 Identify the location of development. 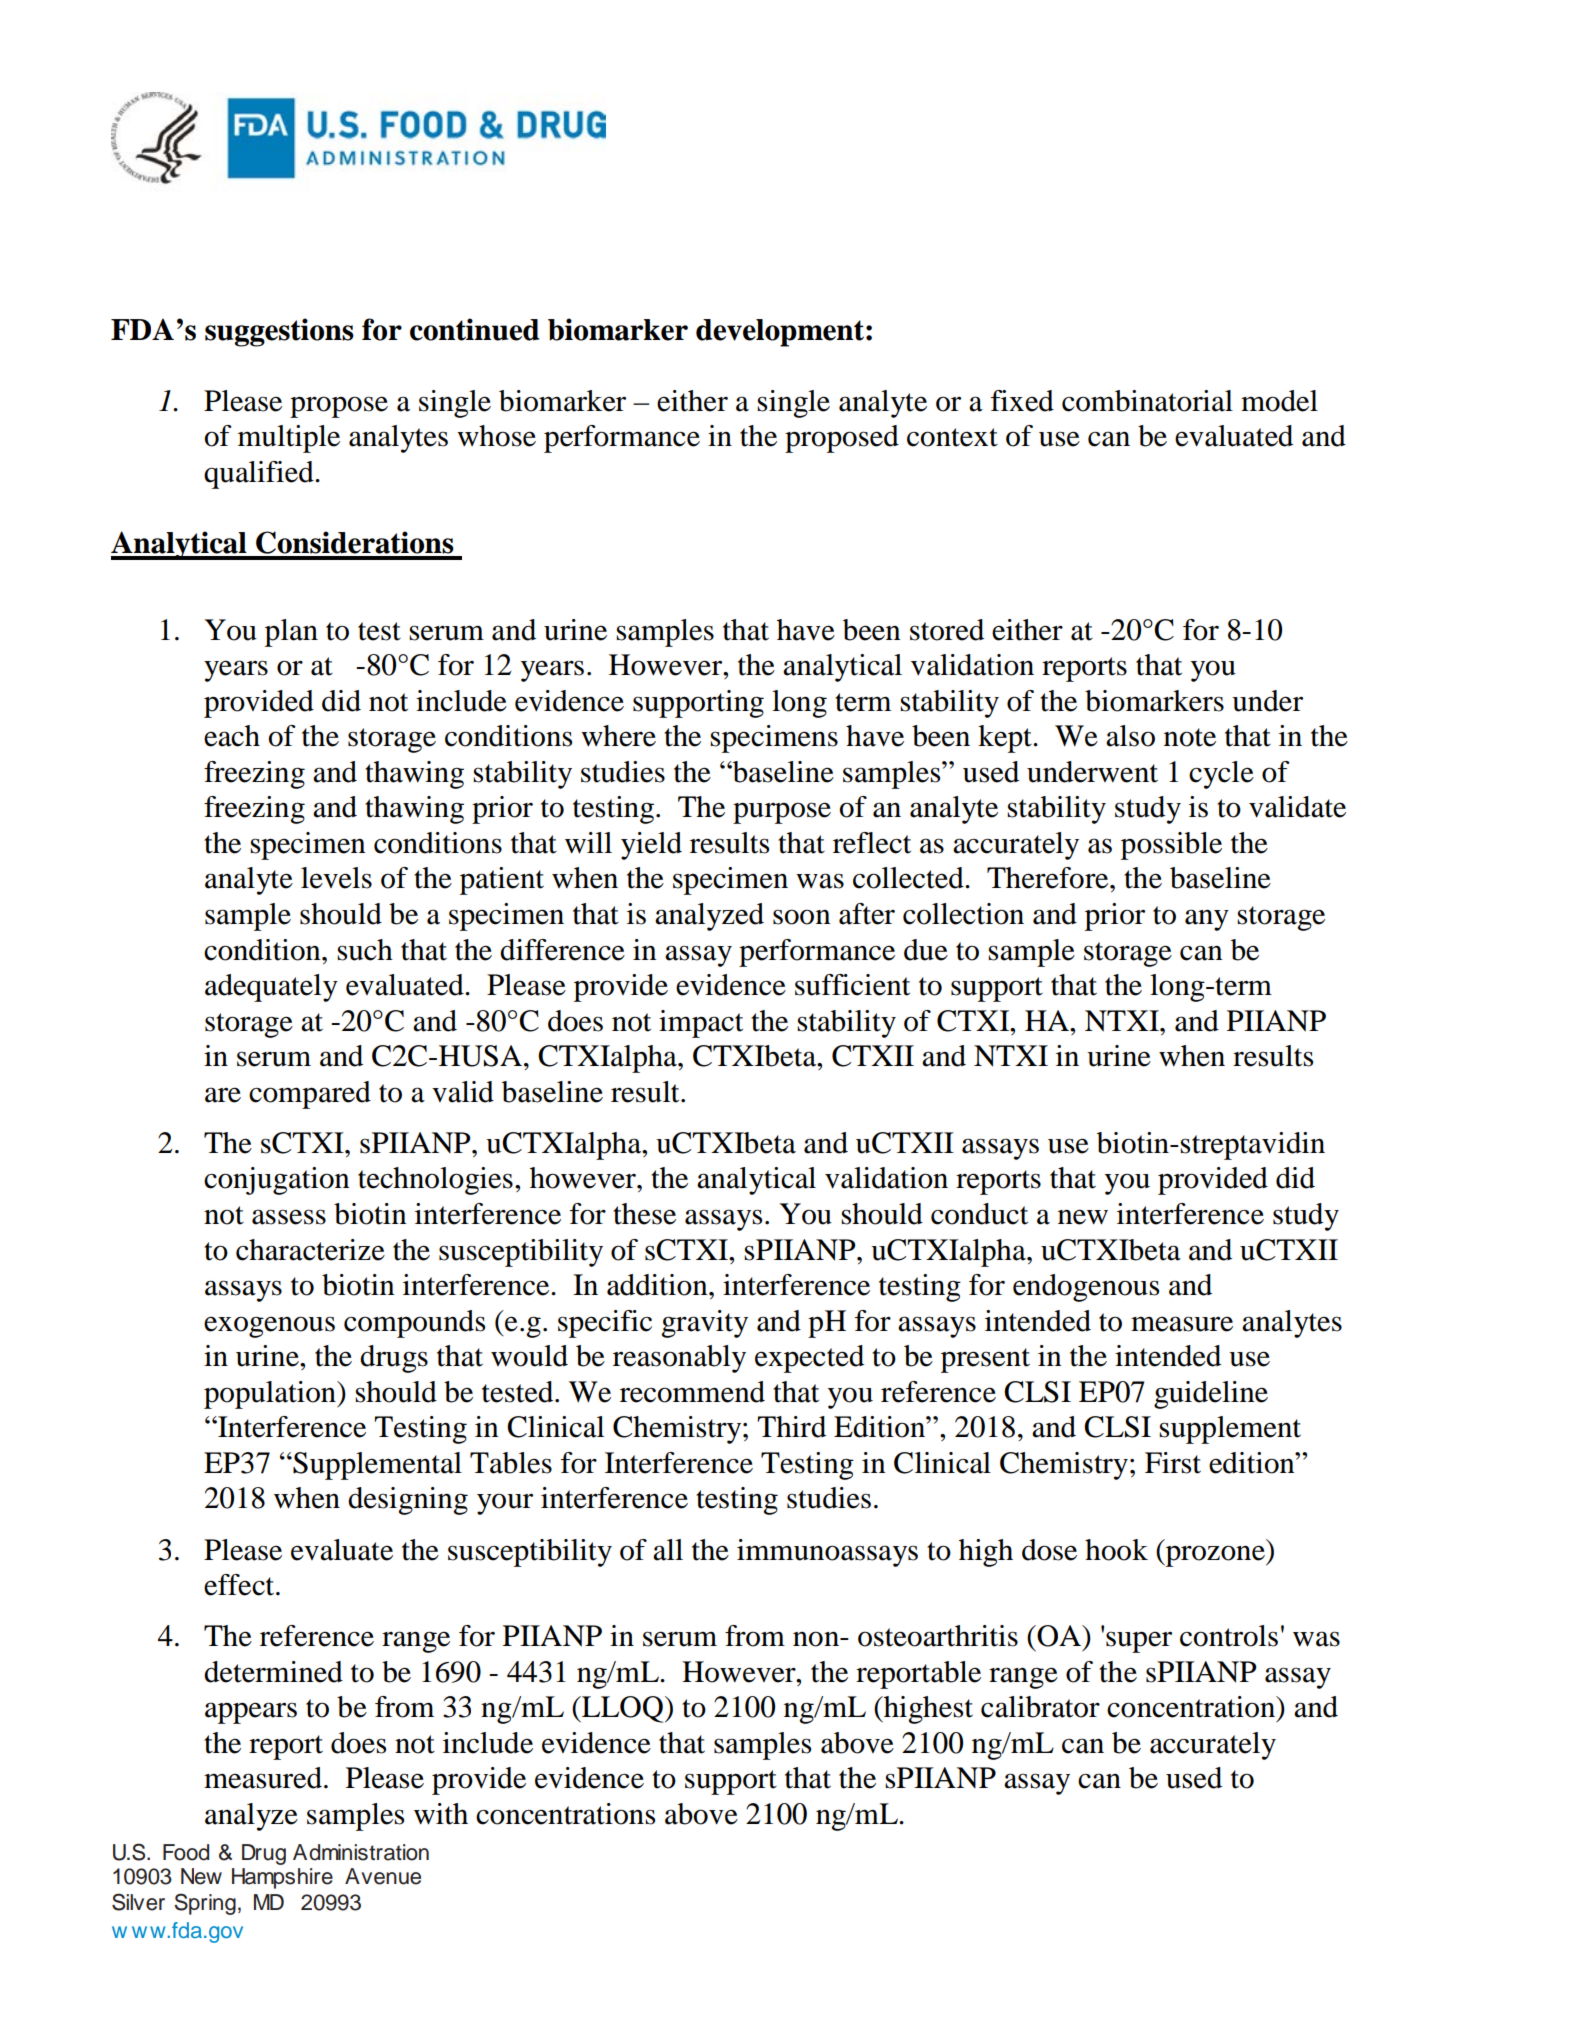
(780, 333).
